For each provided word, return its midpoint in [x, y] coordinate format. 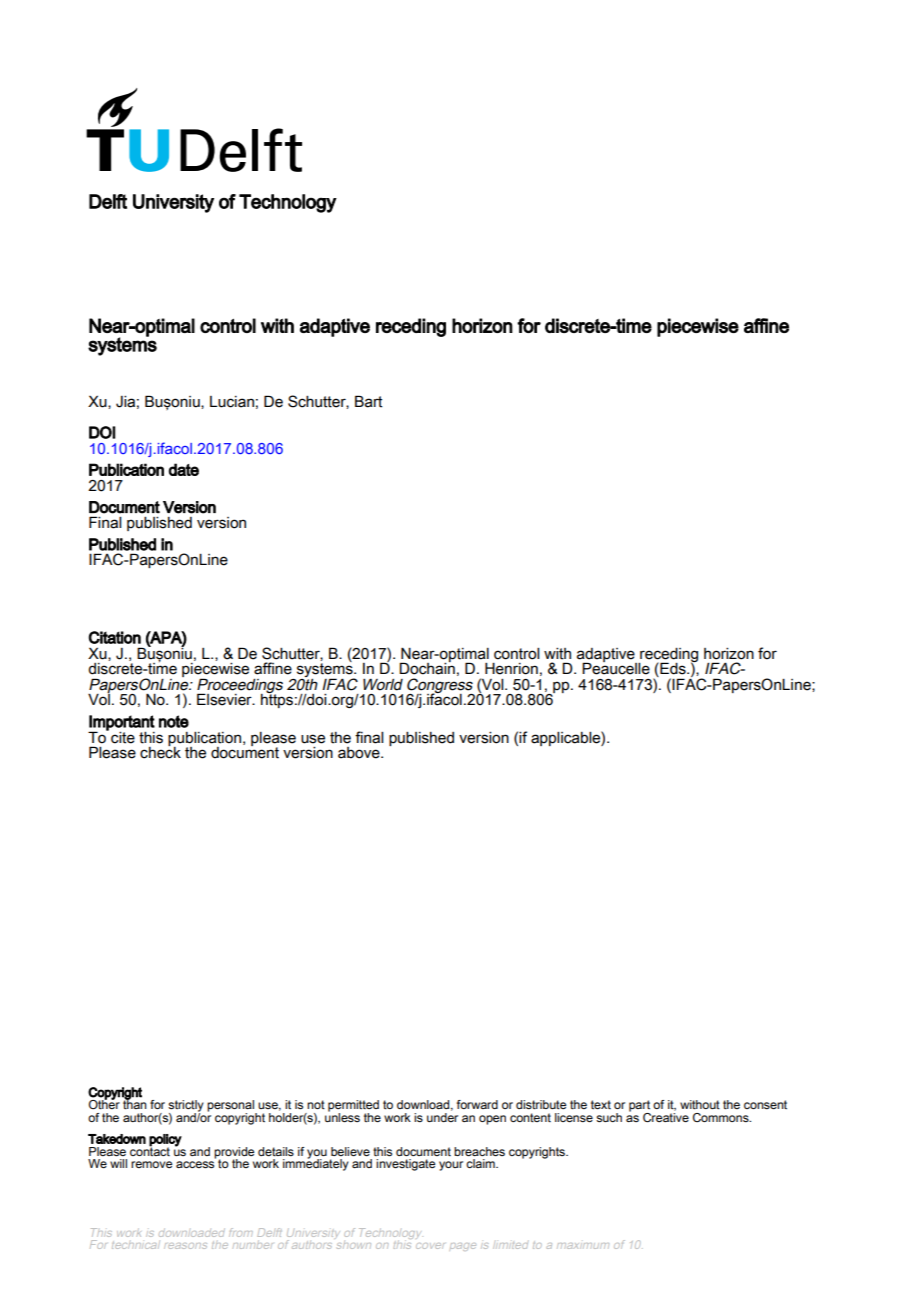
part [639, 1107]
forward [477, 1104]
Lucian [232, 402]
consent [765, 1104]
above [360, 753]
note [174, 721]
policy [165, 1141]
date [184, 469]
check [160, 751]
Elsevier [225, 699]
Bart [368, 401]
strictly [186, 1107]
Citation [115, 637]
